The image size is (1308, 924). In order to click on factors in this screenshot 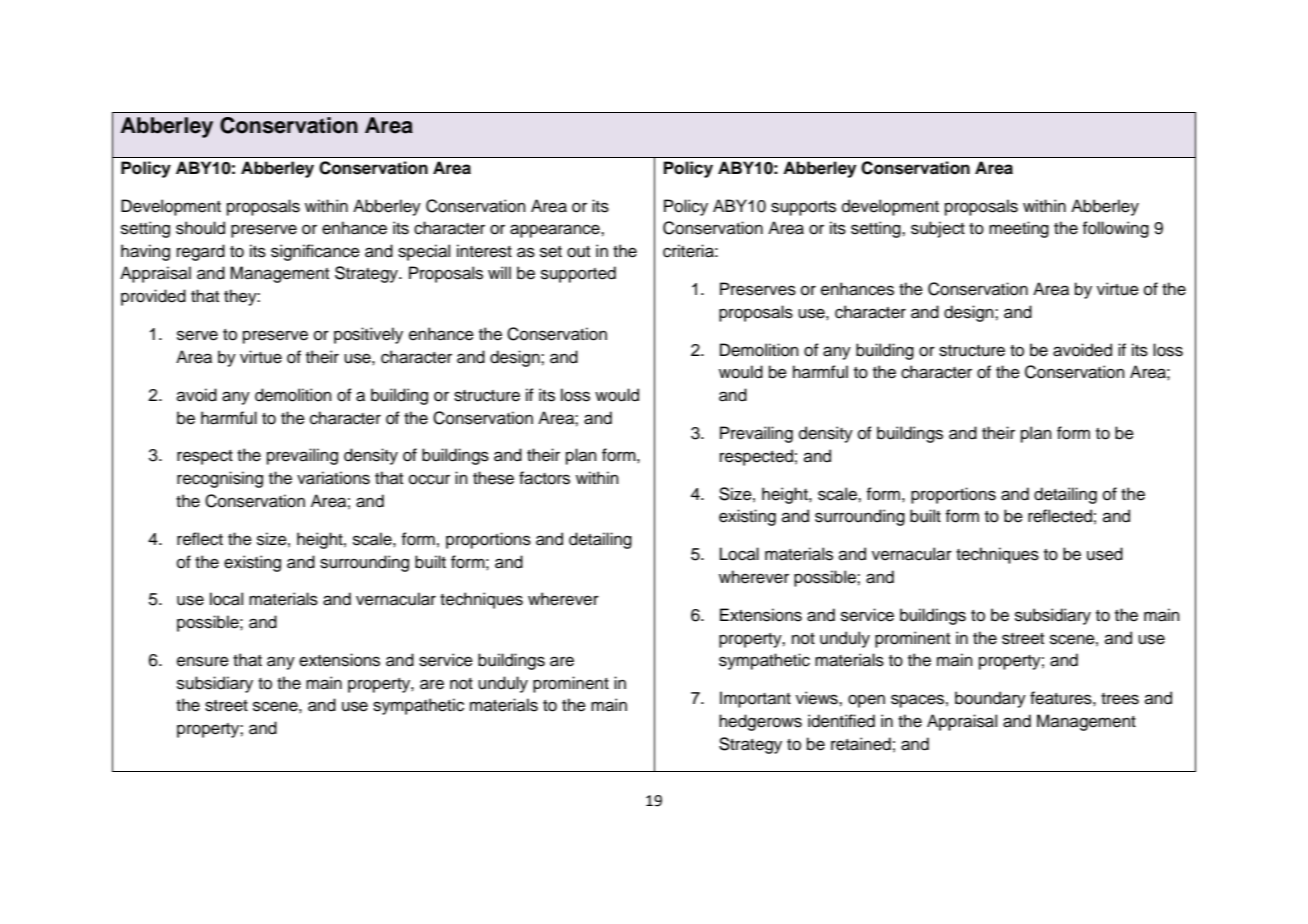, I will do `click(544, 478)`.
